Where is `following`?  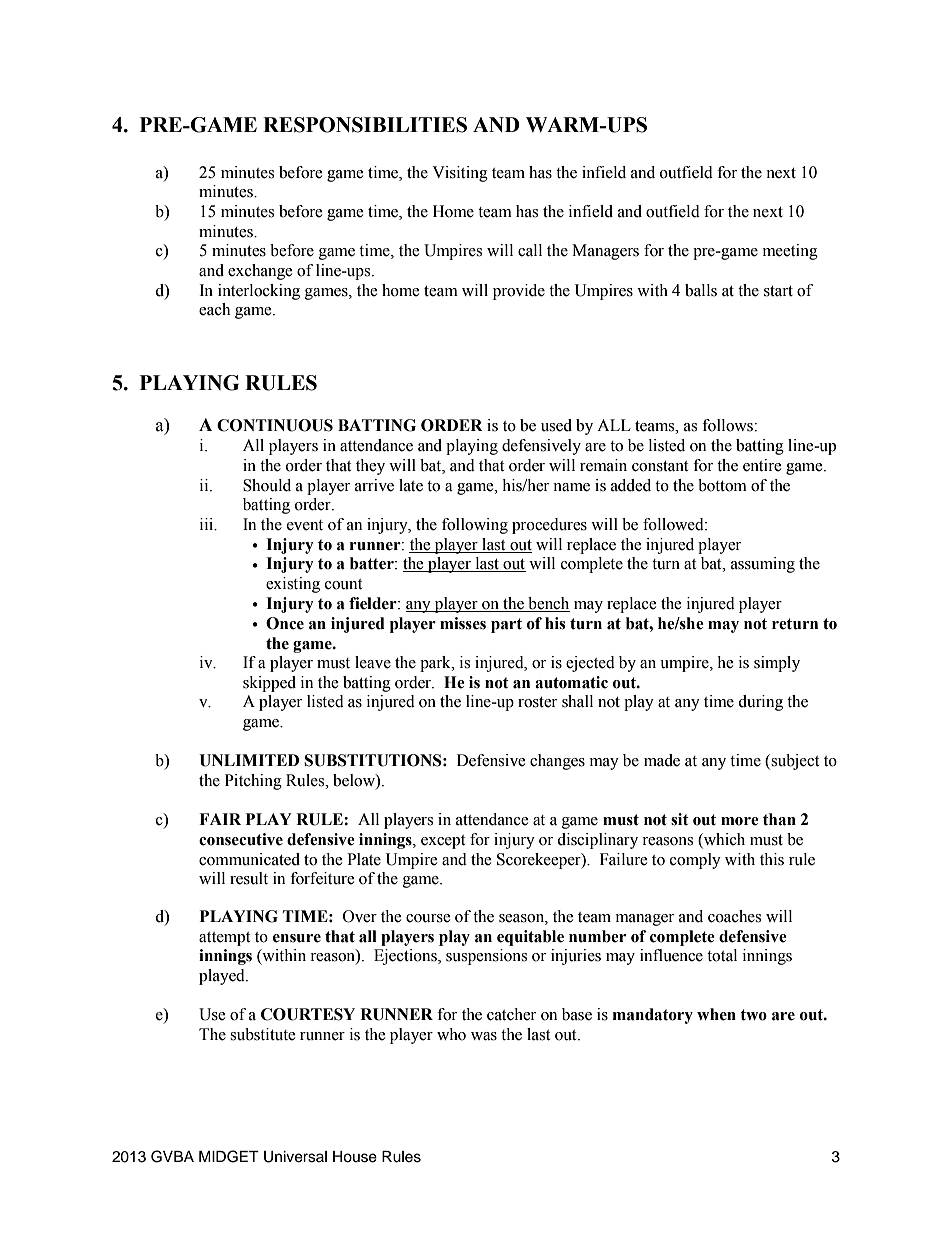 following is located at coordinates (475, 526).
